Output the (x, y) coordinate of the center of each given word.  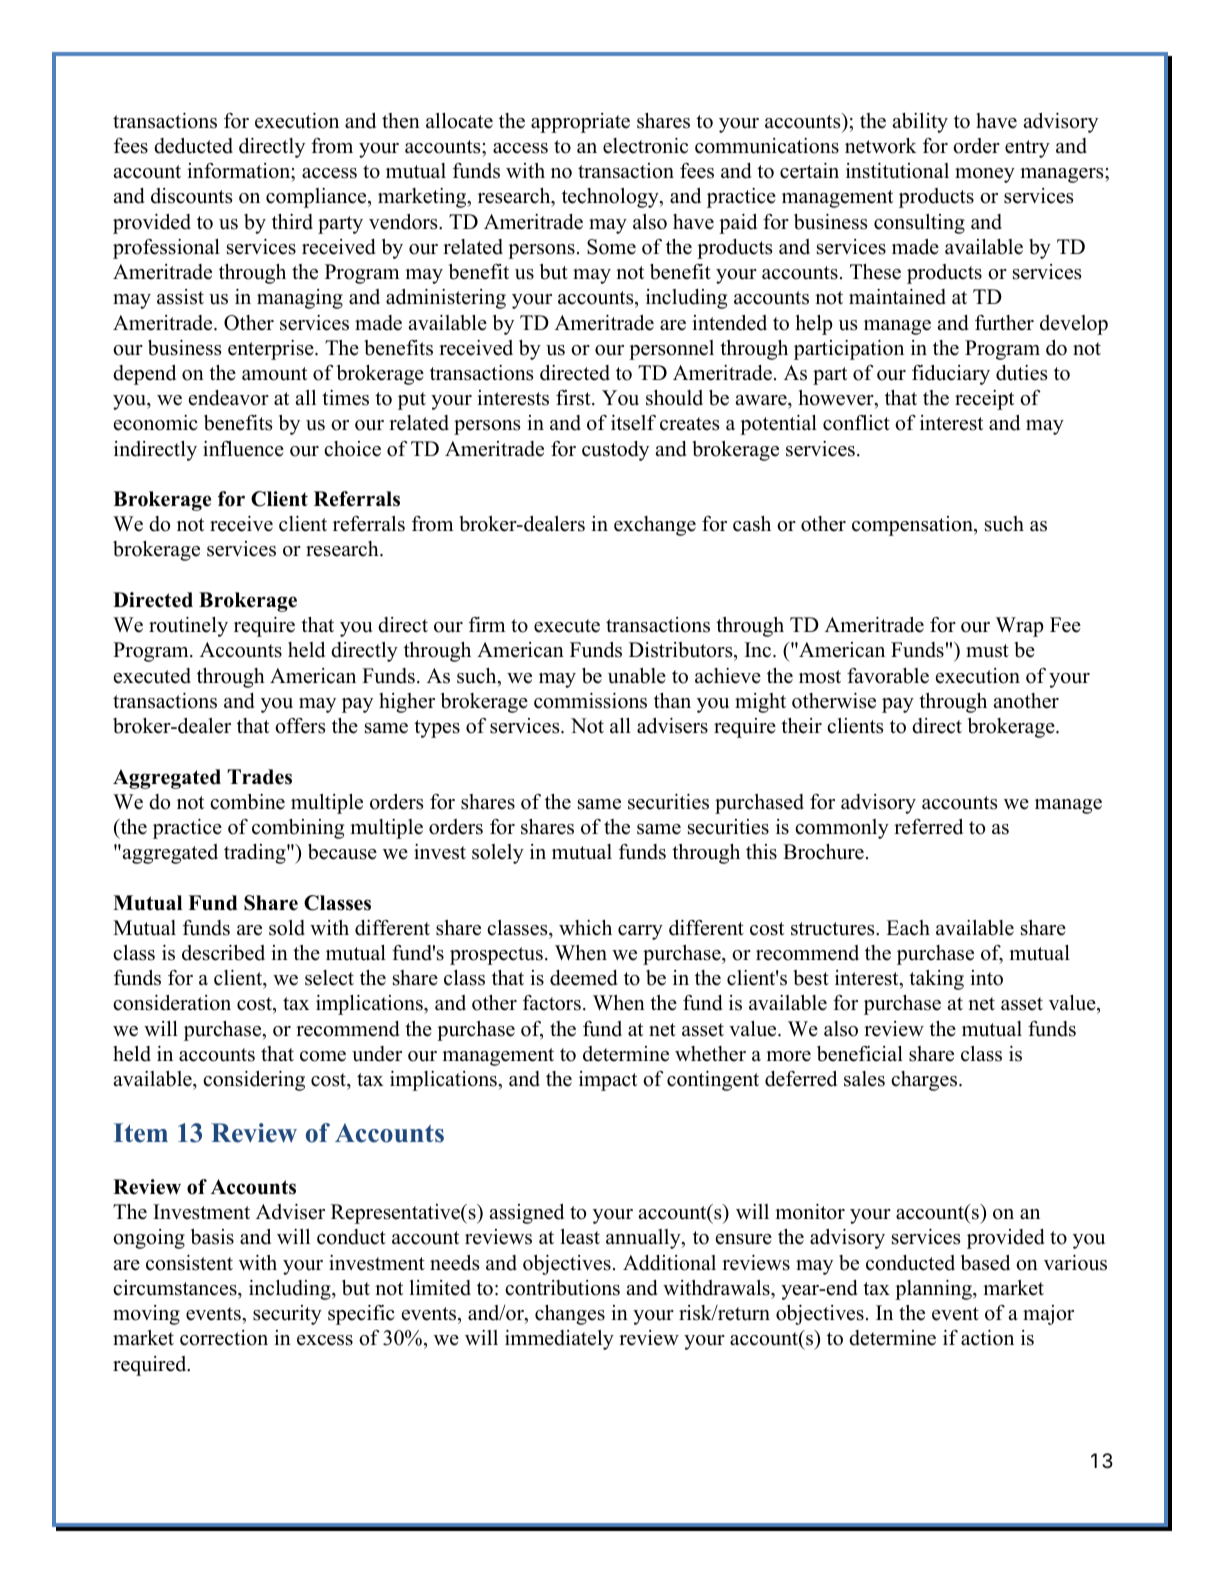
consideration (172, 1003)
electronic (645, 146)
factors (552, 1003)
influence (243, 449)
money (985, 175)
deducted (193, 146)
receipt (984, 400)
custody (615, 451)
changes (570, 1315)
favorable (888, 676)
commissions (590, 701)
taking (936, 980)
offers (300, 726)
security (287, 1315)
